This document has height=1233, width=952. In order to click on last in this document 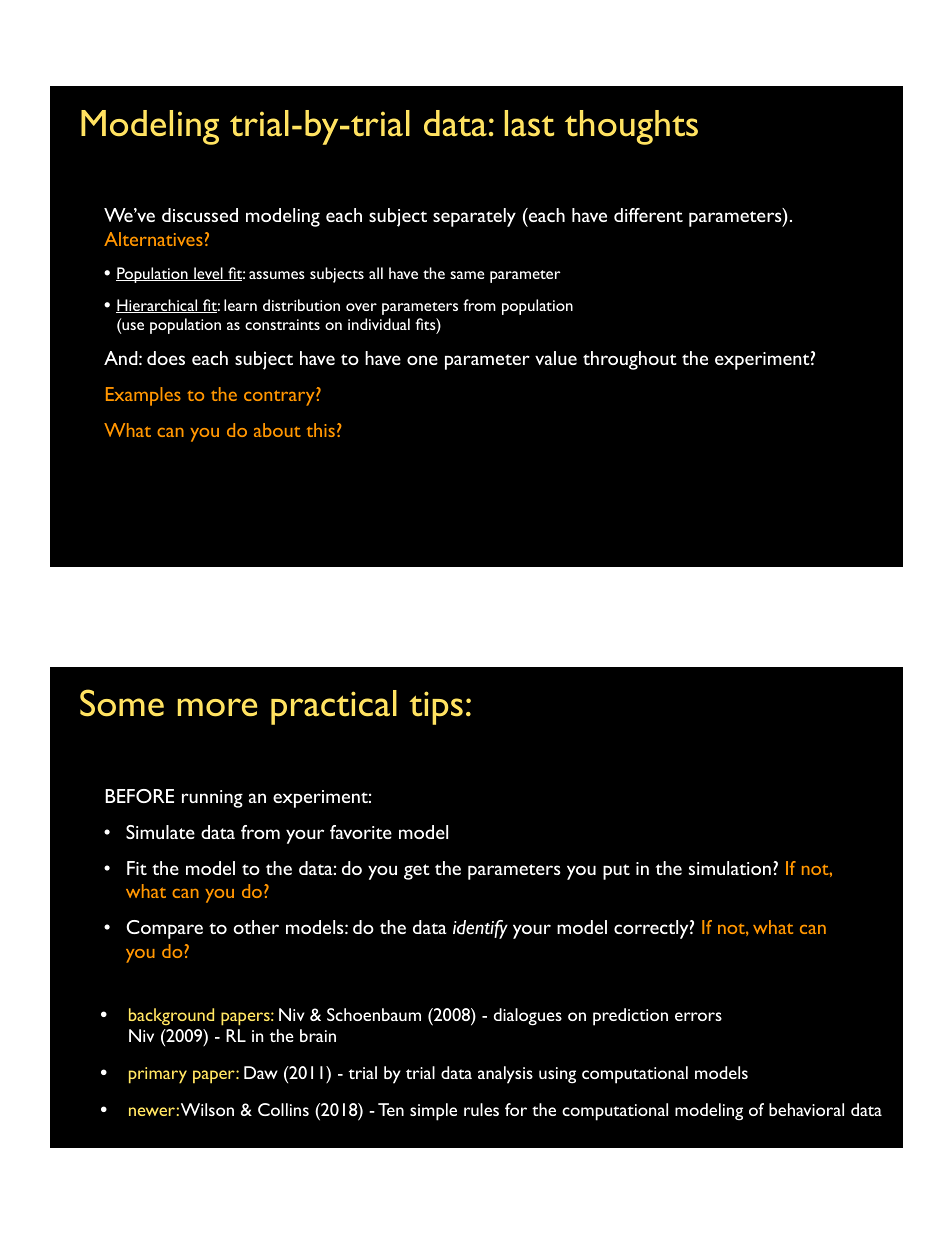, I will do `click(529, 123)`.
